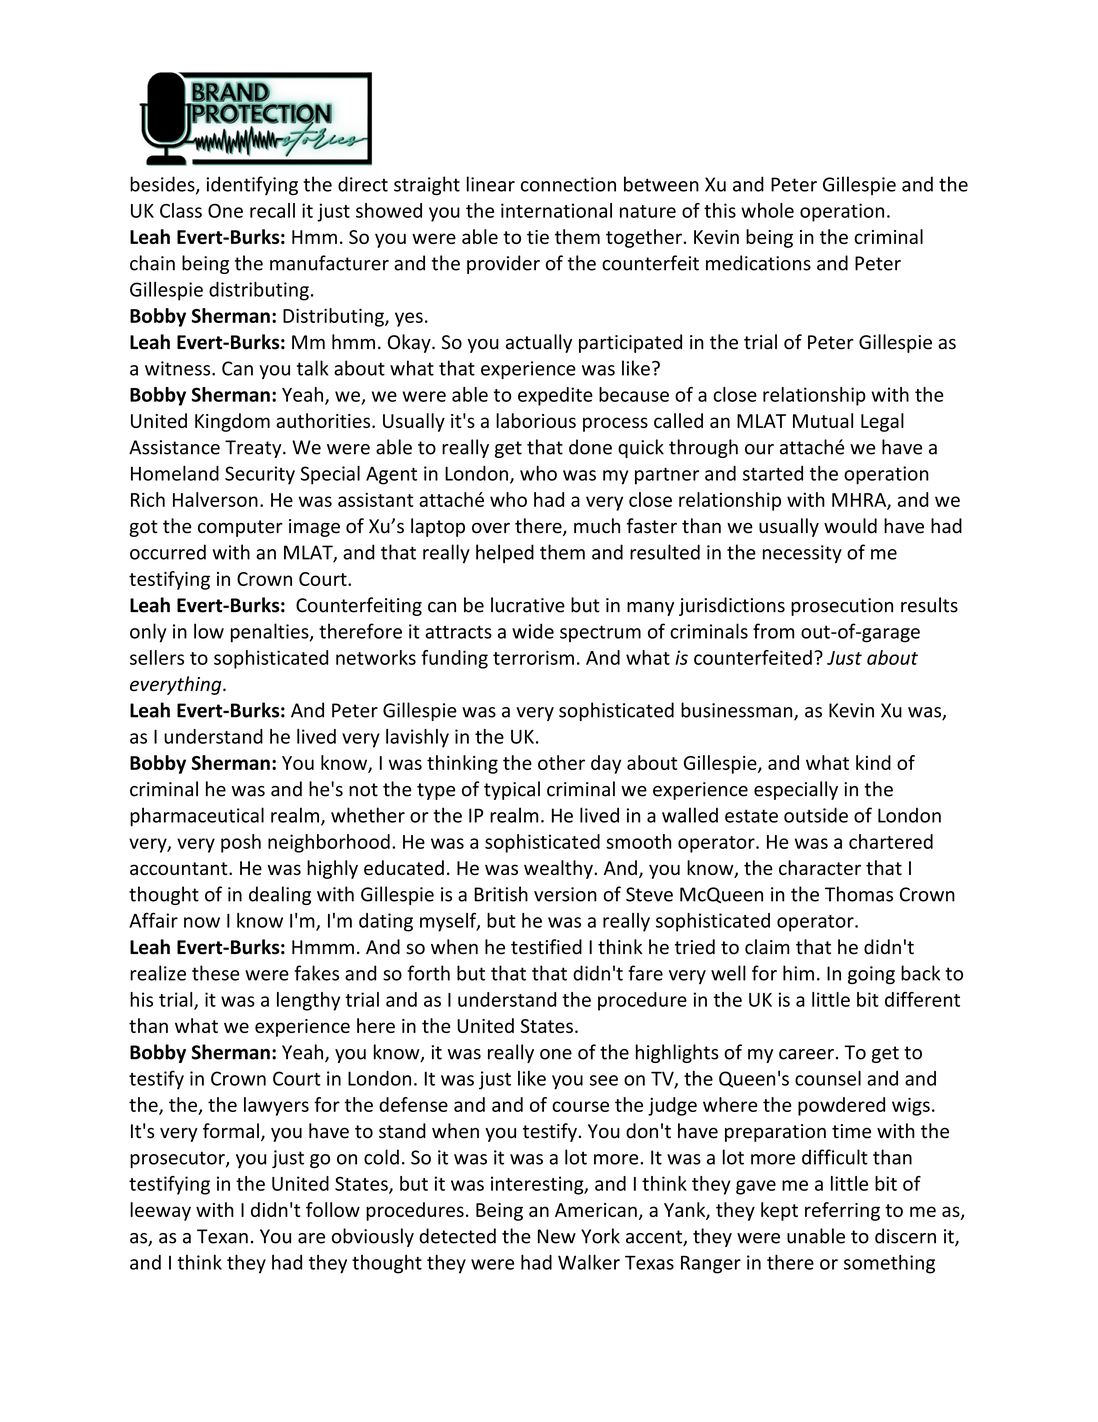 This screenshot has width=1098, height=1422. I want to click on version, so click(565, 894).
